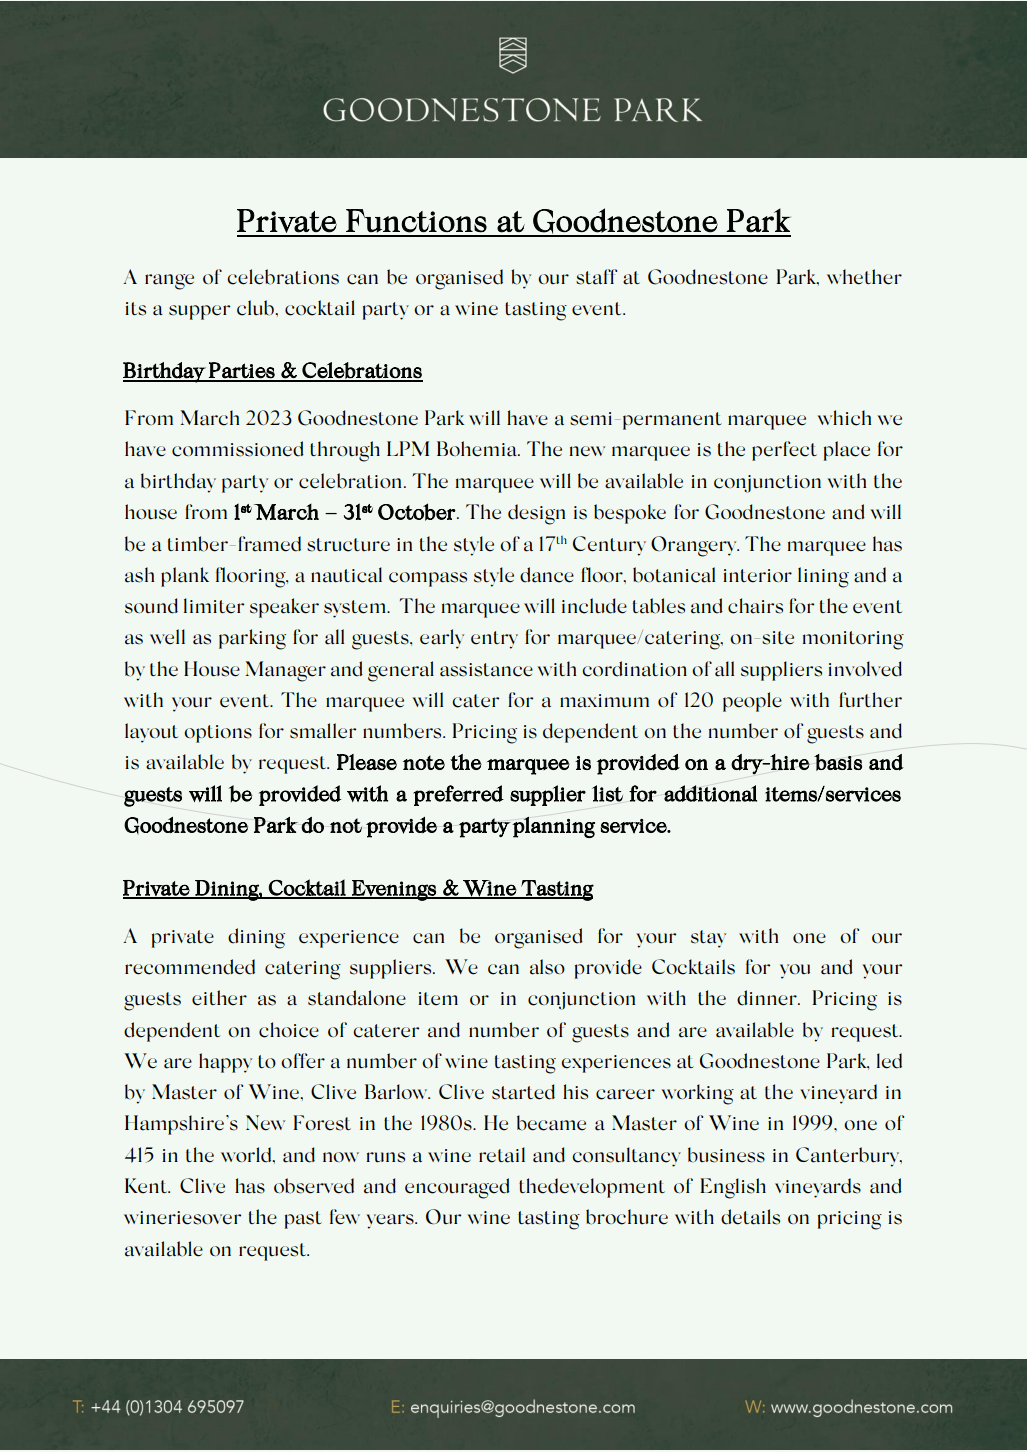  Describe the element at coordinates (247, 1155) in the screenshot. I see `world` at that location.
